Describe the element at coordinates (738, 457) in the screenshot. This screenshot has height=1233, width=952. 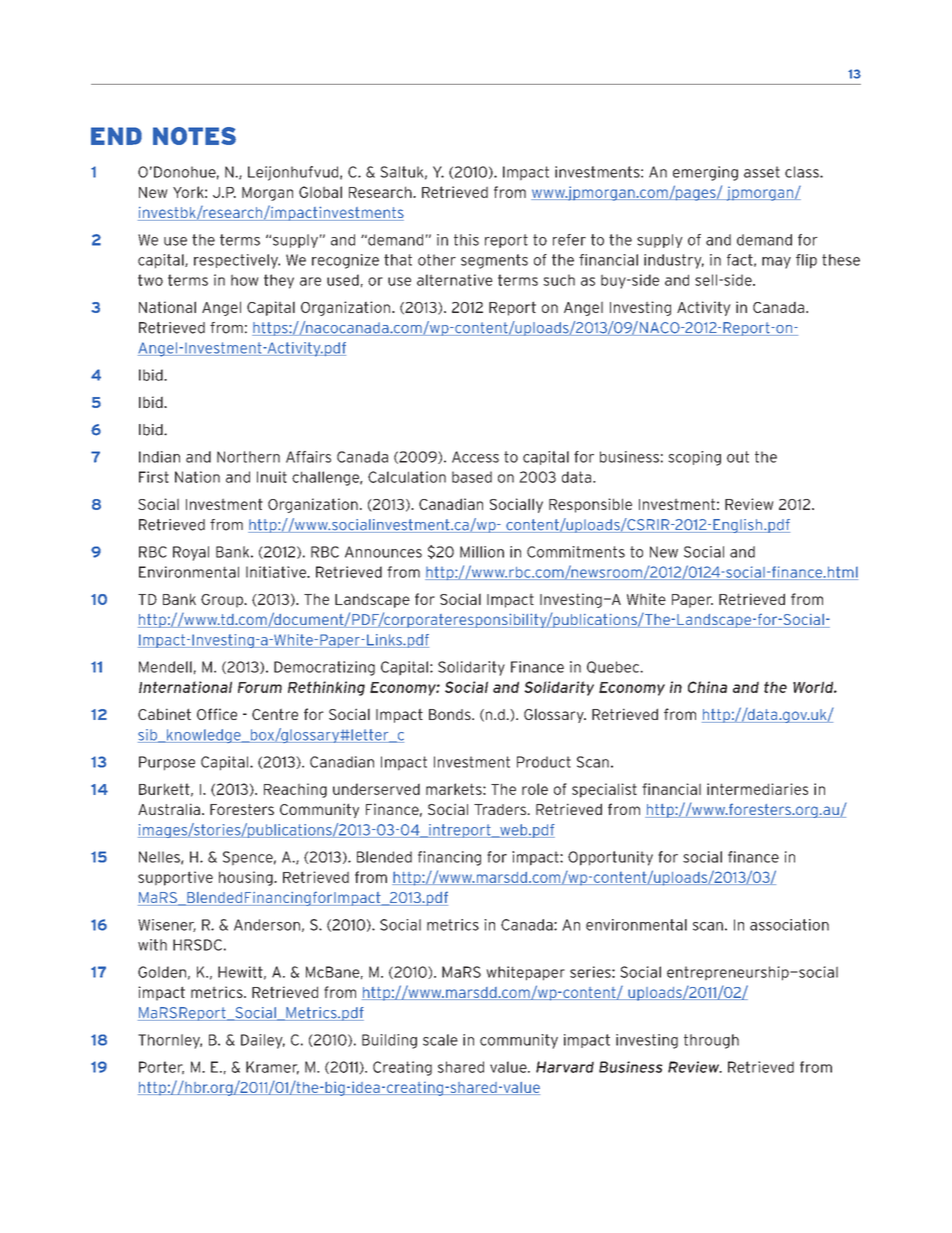
I see `out` at that location.
